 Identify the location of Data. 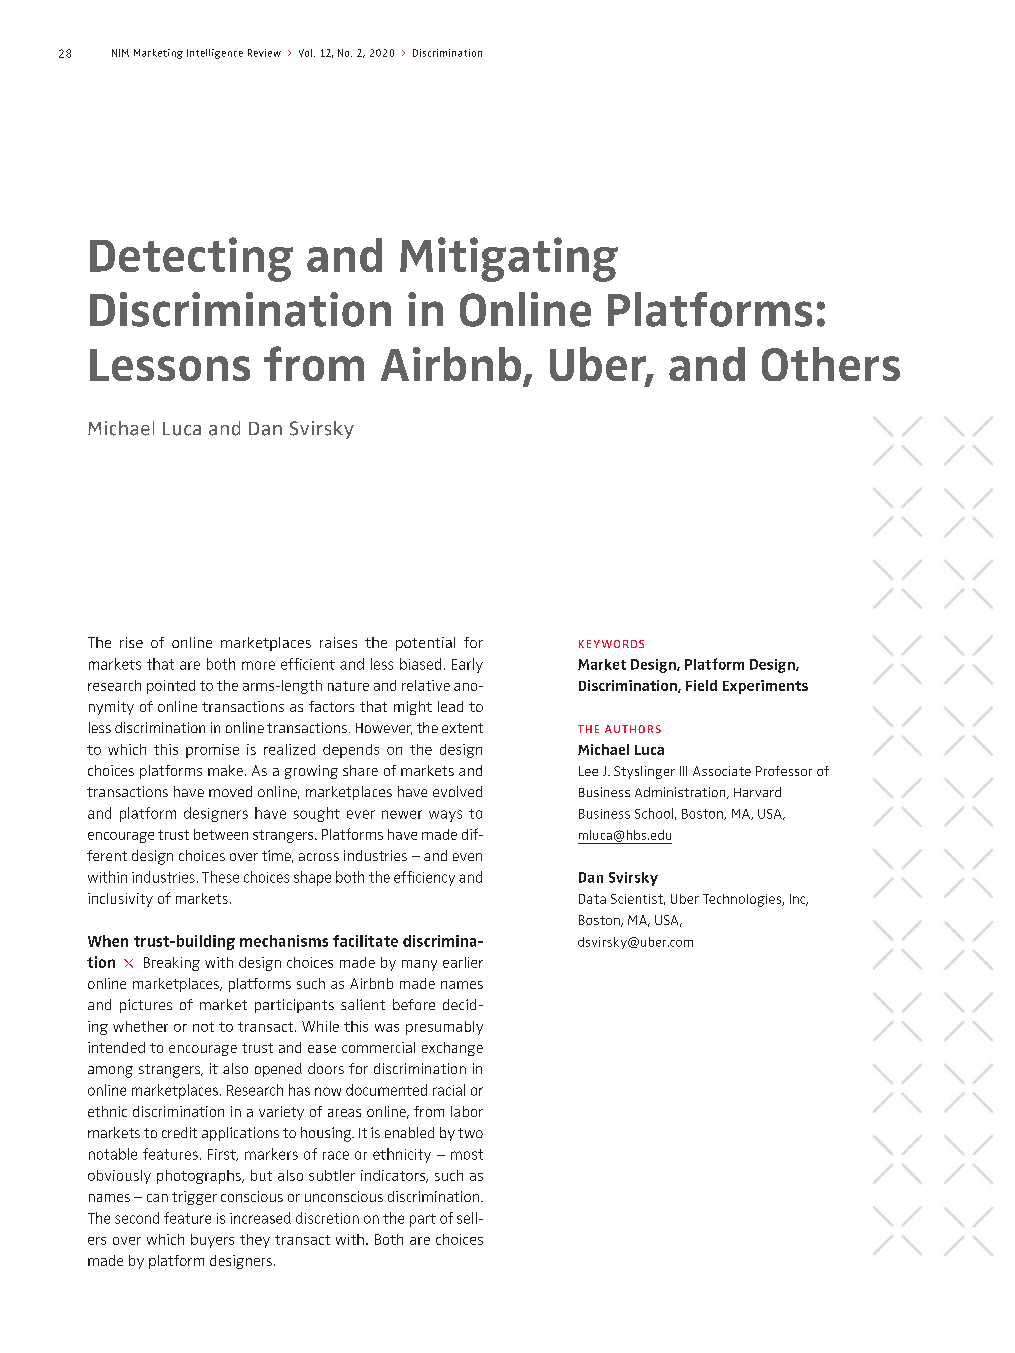
(592, 899).
